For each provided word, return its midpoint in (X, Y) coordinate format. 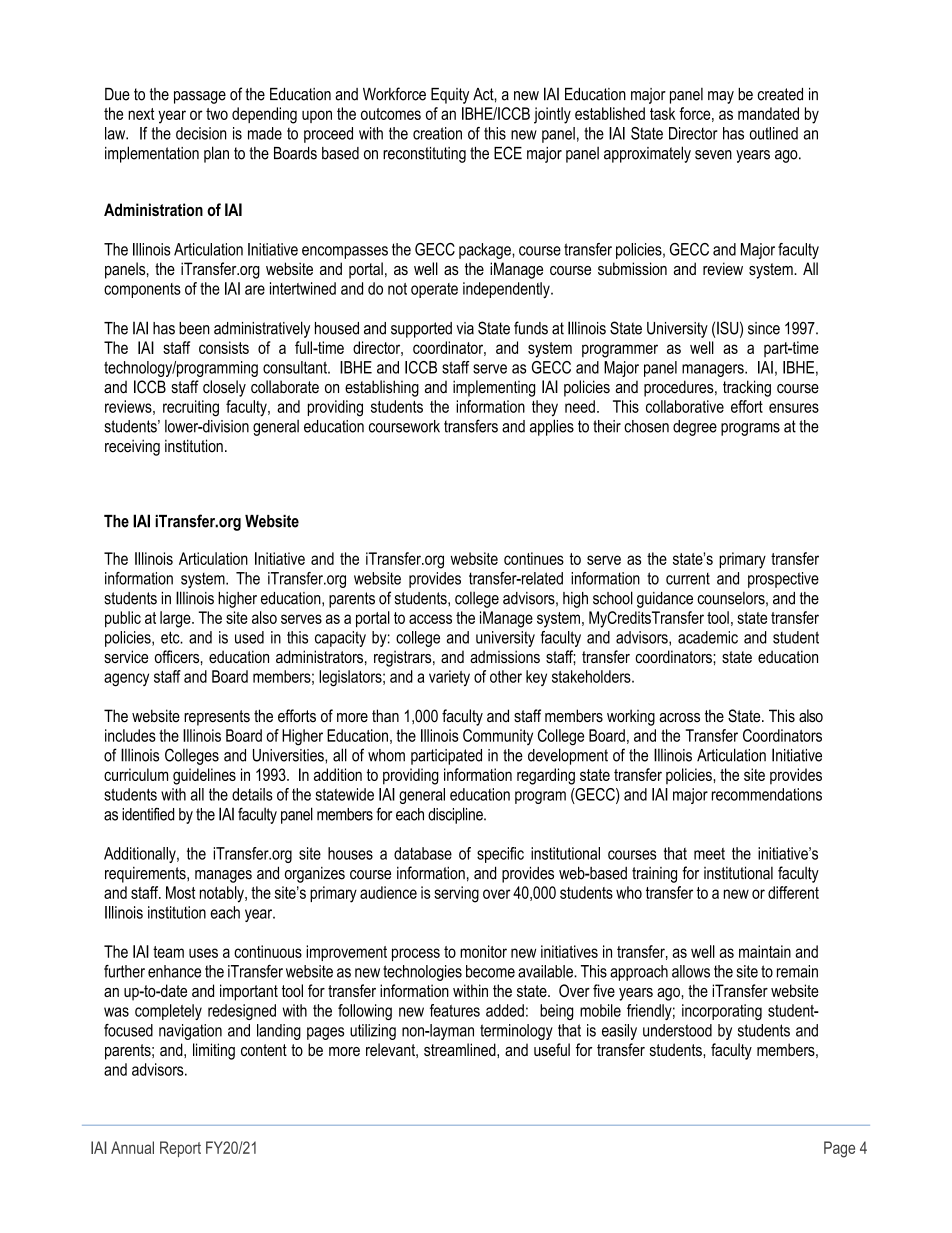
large (176, 619)
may (721, 97)
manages (223, 876)
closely (224, 388)
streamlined (461, 1049)
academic (708, 637)
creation (437, 133)
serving (456, 894)
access (430, 619)
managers (714, 370)
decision (201, 133)
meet (709, 854)
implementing (494, 388)
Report (180, 1149)
